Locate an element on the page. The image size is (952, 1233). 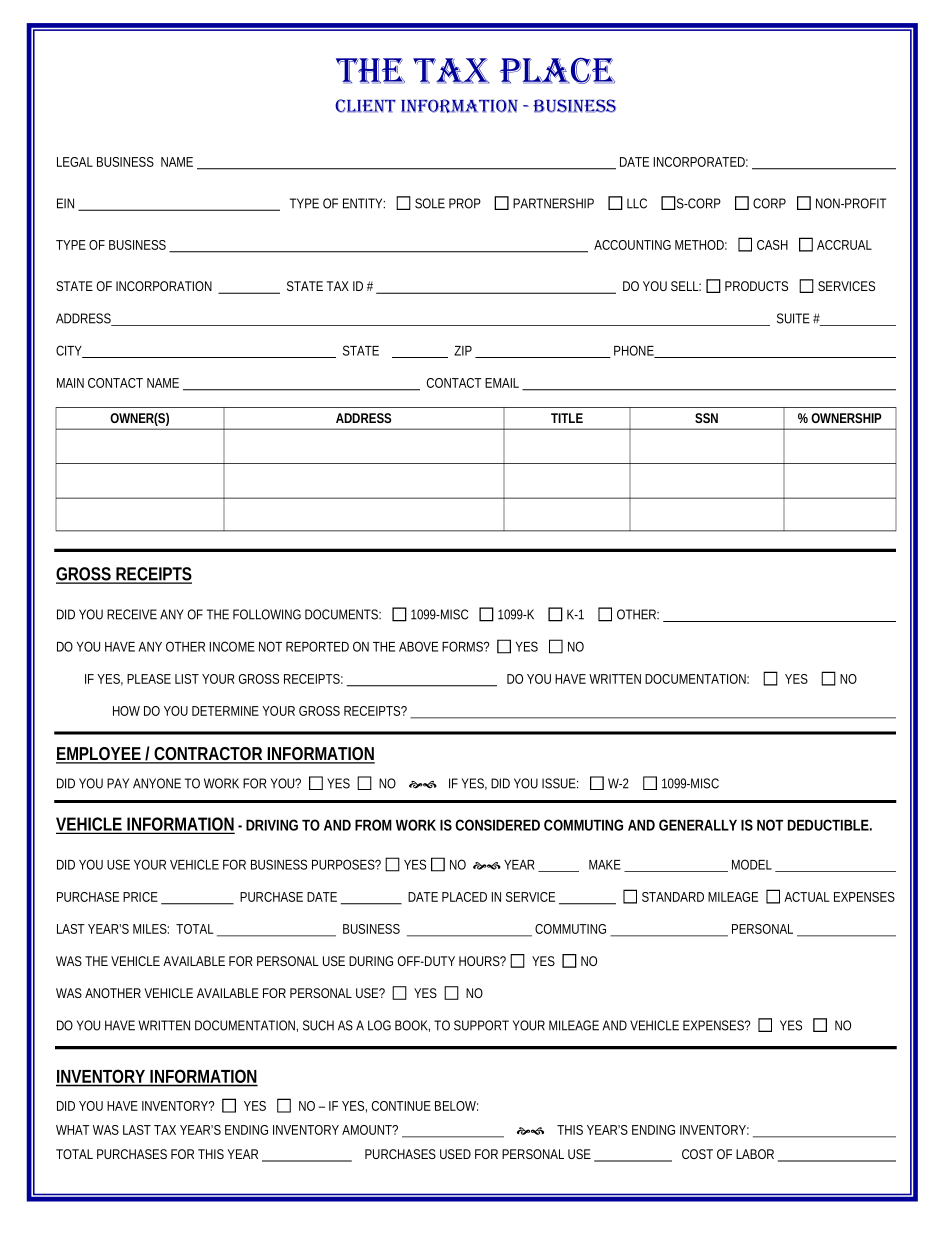
DURING is located at coordinates (371, 961).
